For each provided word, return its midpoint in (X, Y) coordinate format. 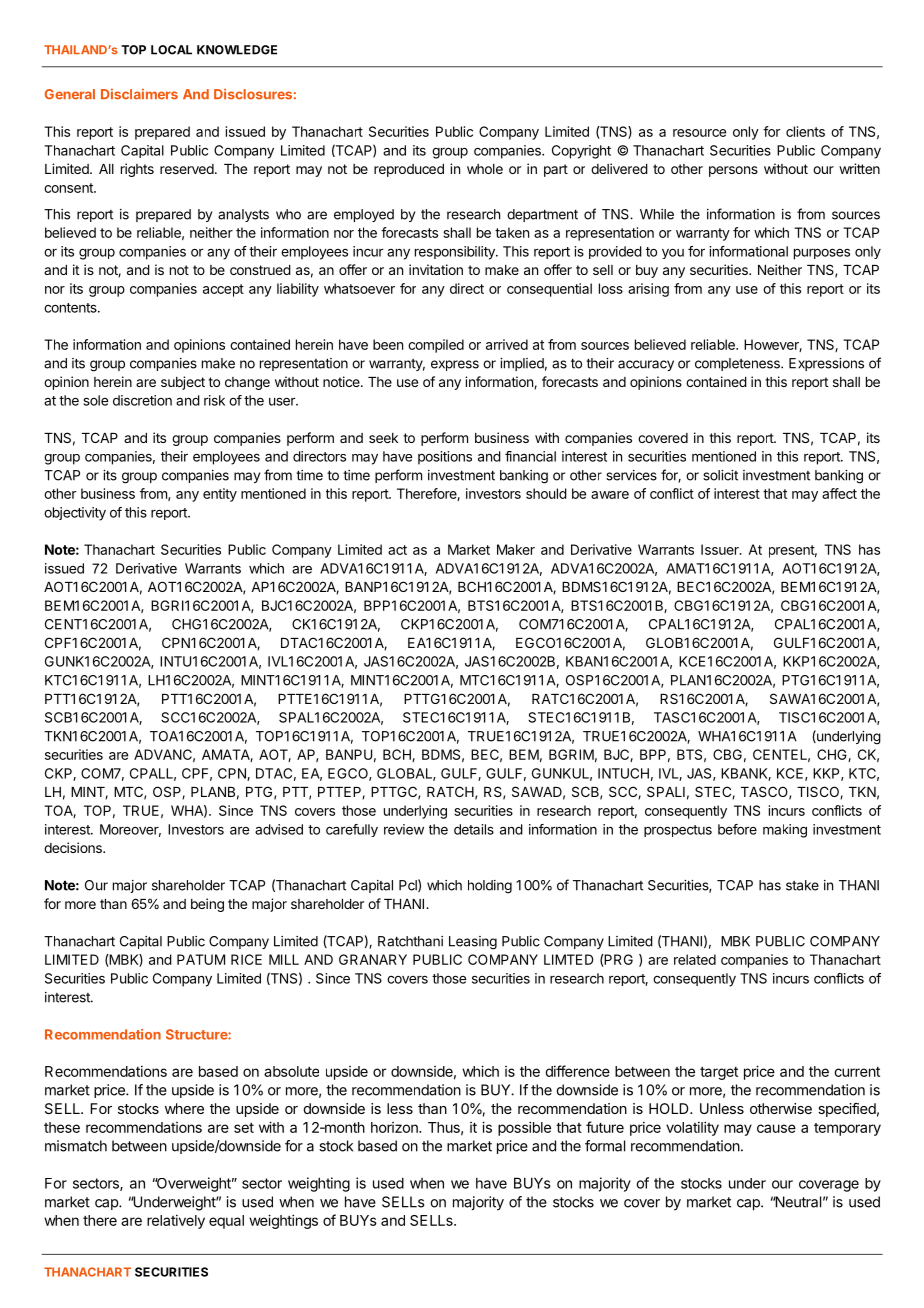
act (397, 550)
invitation (436, 269)
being (207, 905)
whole (485, 169)
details (474, 829)
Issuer (721, 549)
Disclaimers (139, 94)
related (695, 959)
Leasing (473, 943)
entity (220, 495)
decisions (74, 847)
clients (805, 131)
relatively (176, 1222)
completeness (738, 364)
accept (223, 290)
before (737, 829)
